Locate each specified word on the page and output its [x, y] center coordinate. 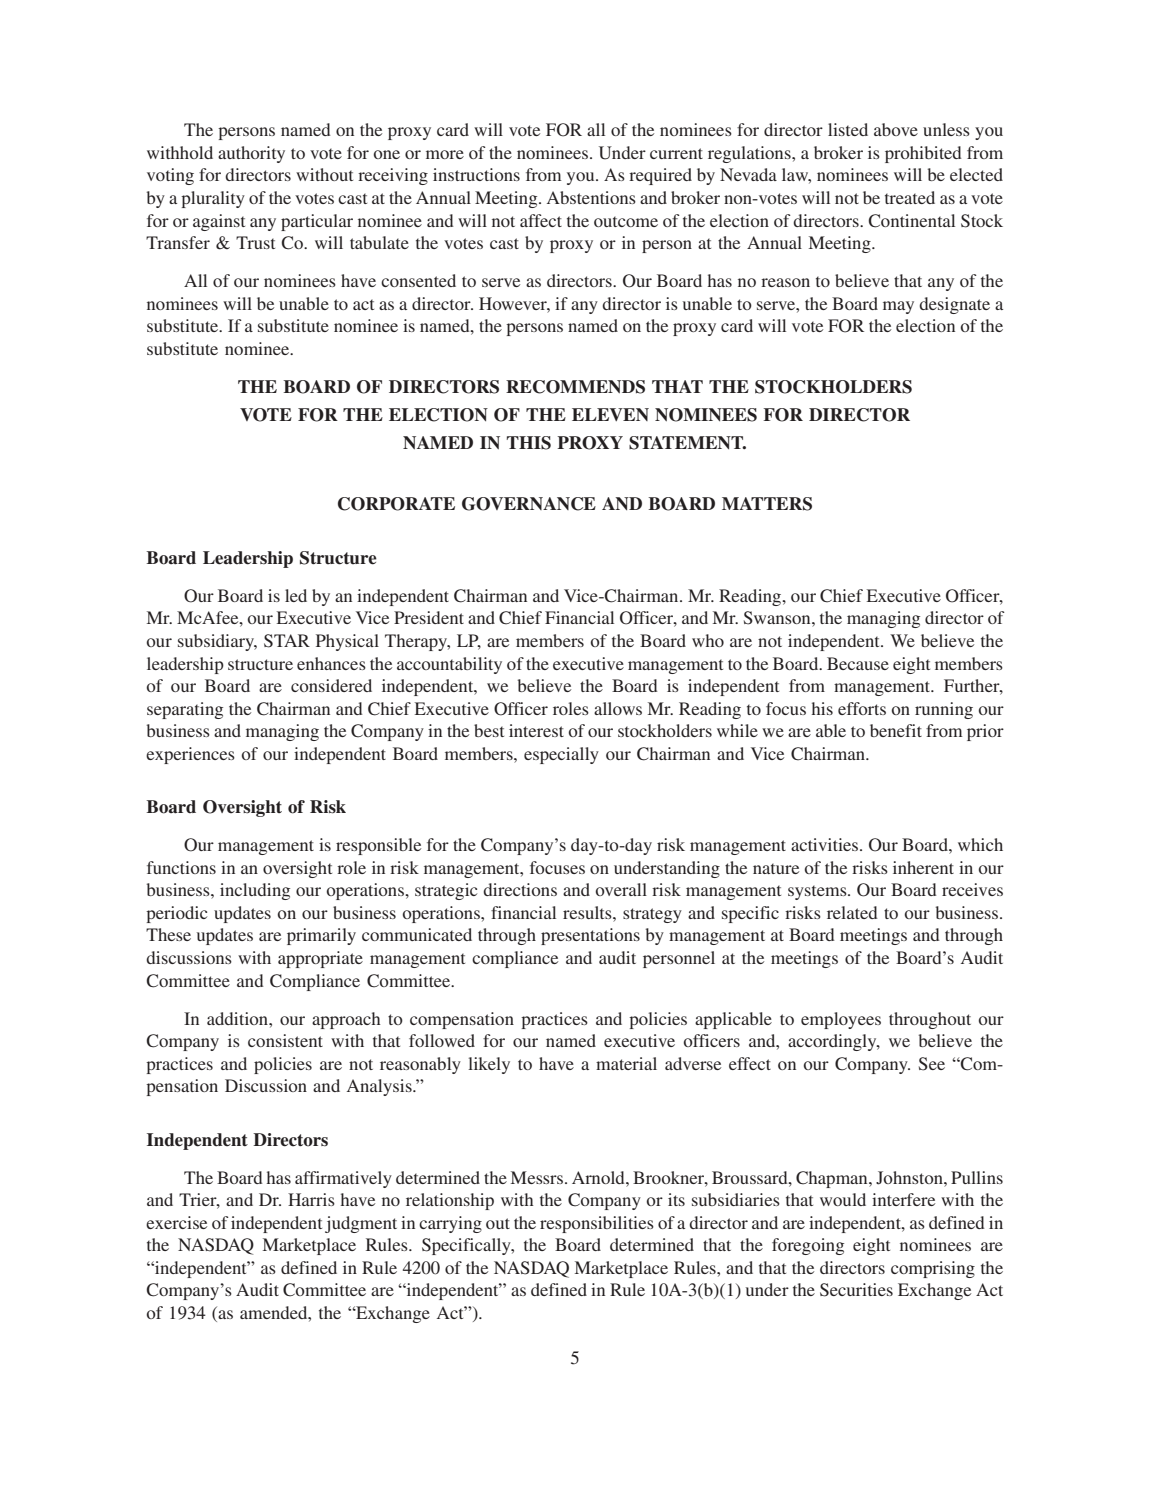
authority [251, 154]
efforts [862, 708]
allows [618, 708]
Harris [311, 1199]
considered [331, 685]
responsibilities [597, 1224]
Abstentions [591, 197]
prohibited [923, 154]
